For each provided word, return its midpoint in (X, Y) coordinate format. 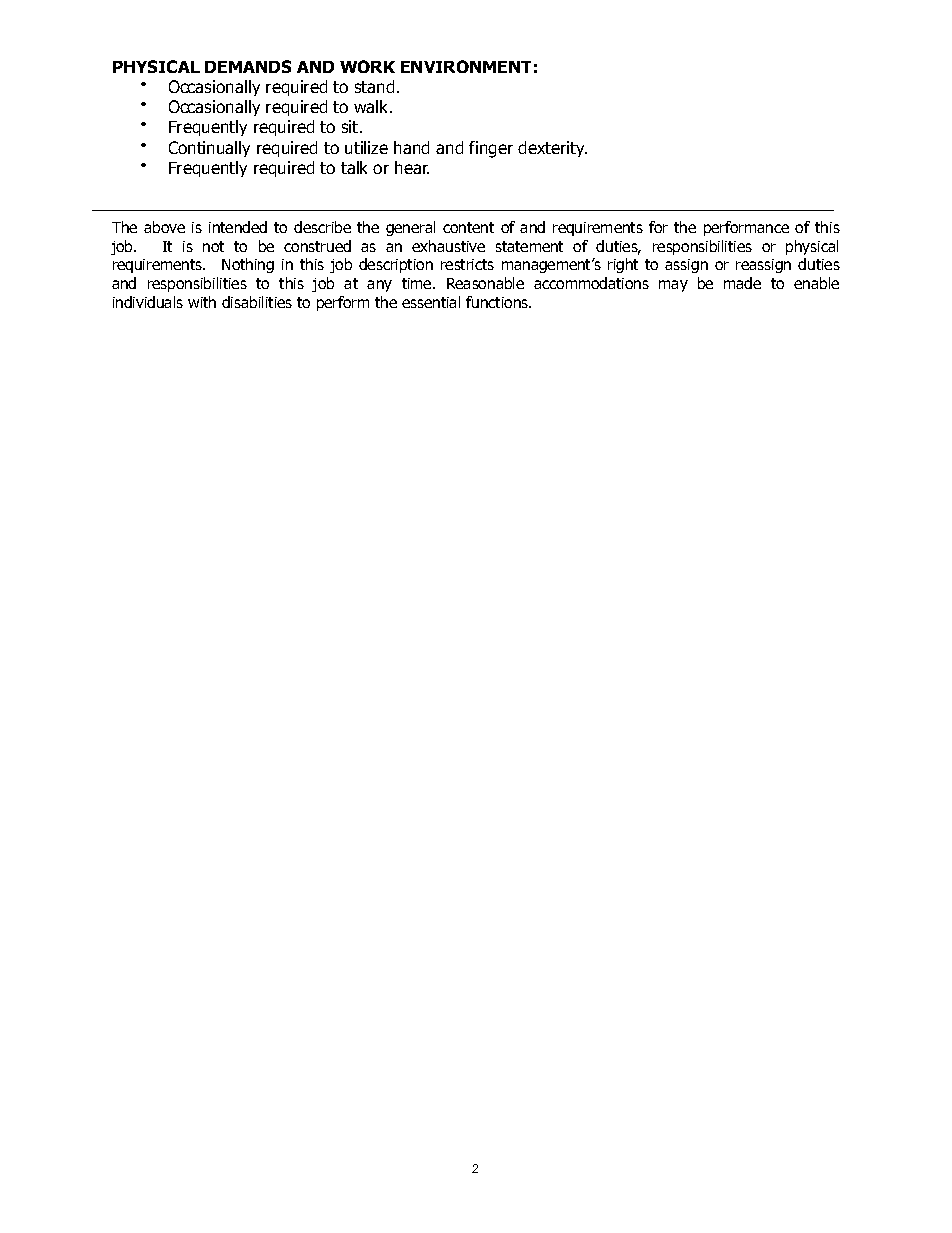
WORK (367, 66)
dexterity (552, 149)
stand (374, 86)
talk (354, 167)
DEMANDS (248, 66)
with (202, 302)
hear (412, 167)
